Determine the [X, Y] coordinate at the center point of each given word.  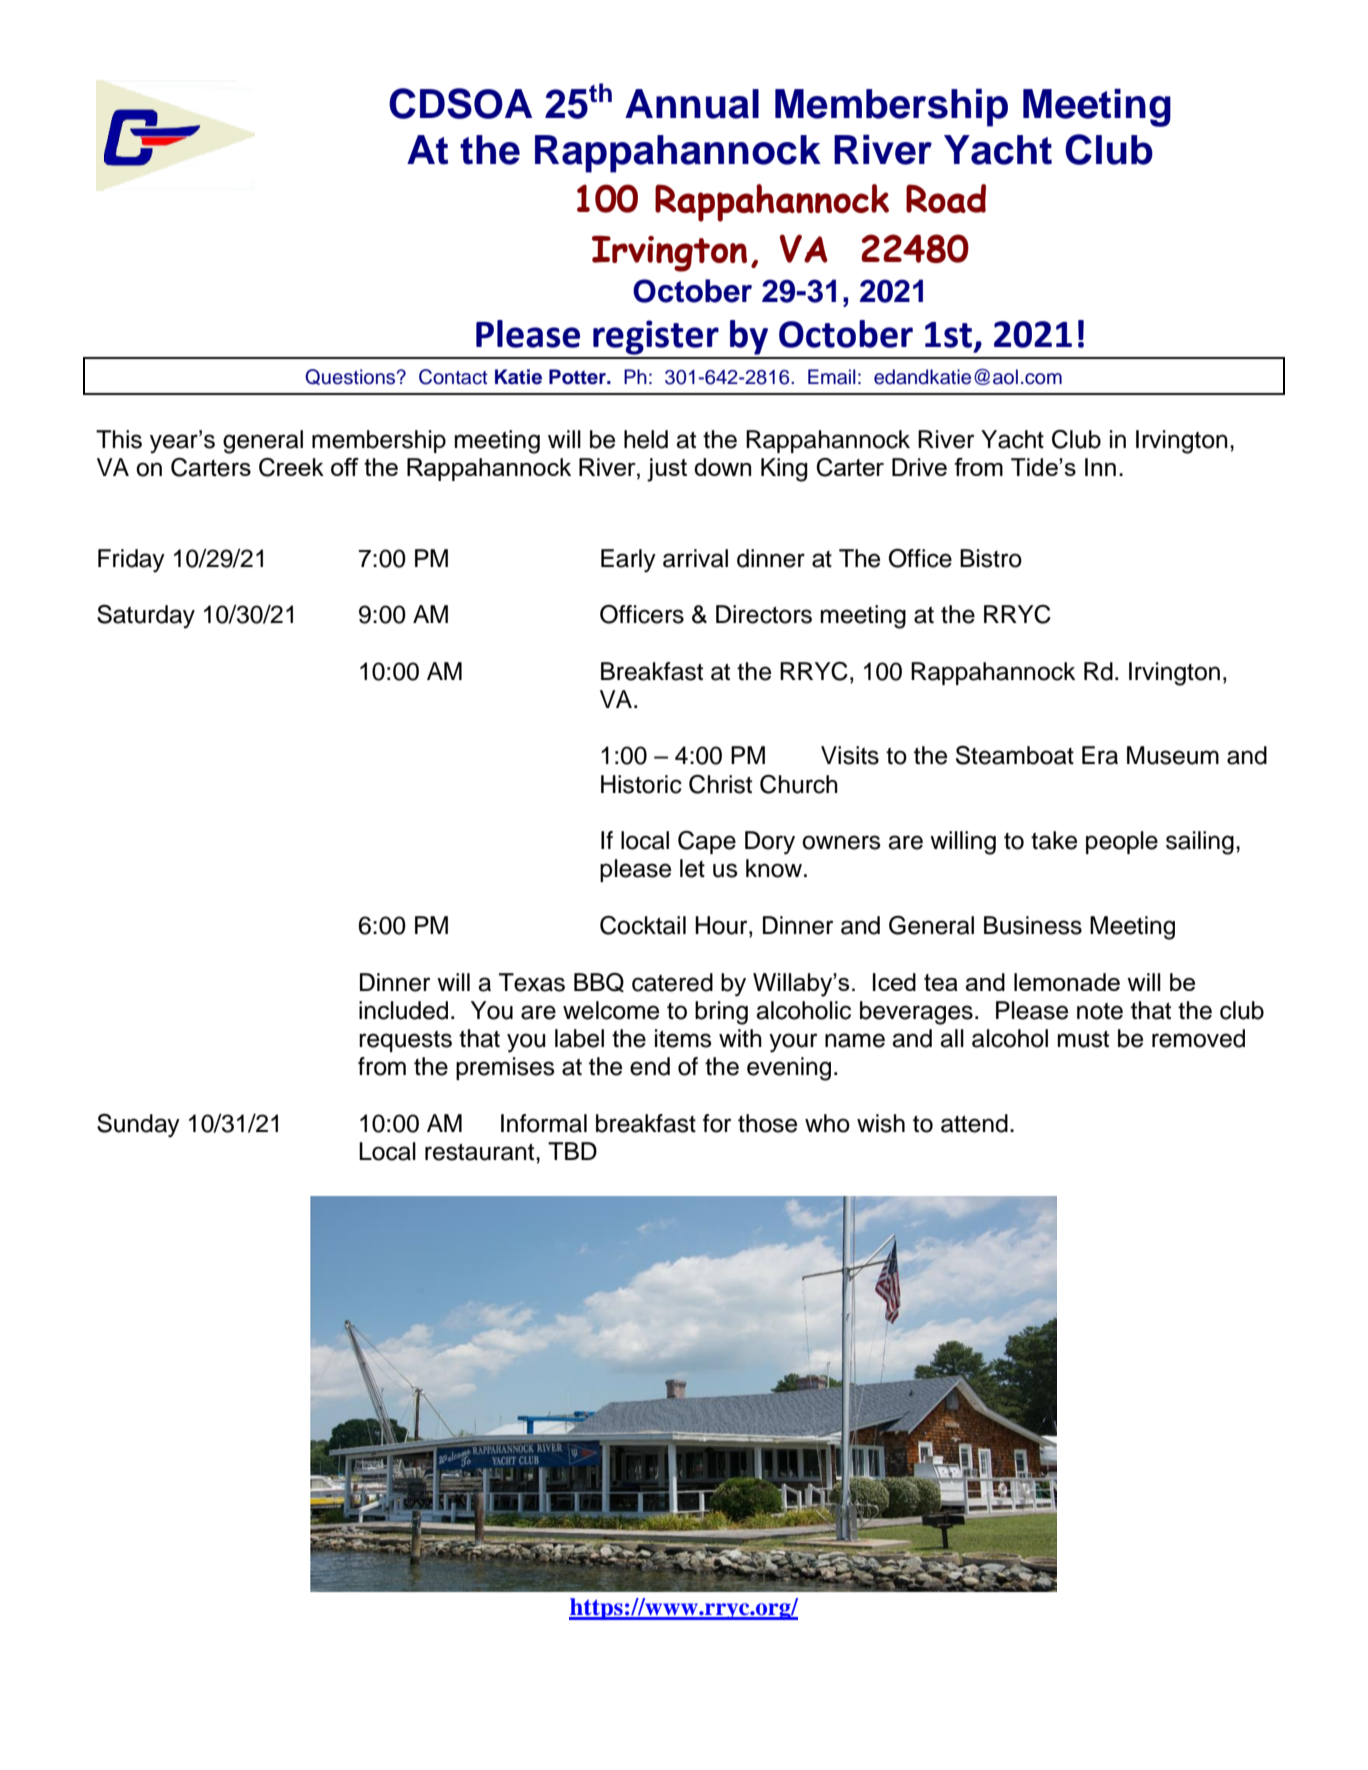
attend [974, 1123]
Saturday [146, 617]
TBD [572, 1151]
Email [832, 377]
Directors [764, 614]
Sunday [138, 1126]
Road [946, 198]
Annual [692, 104]
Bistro [991, 558]
